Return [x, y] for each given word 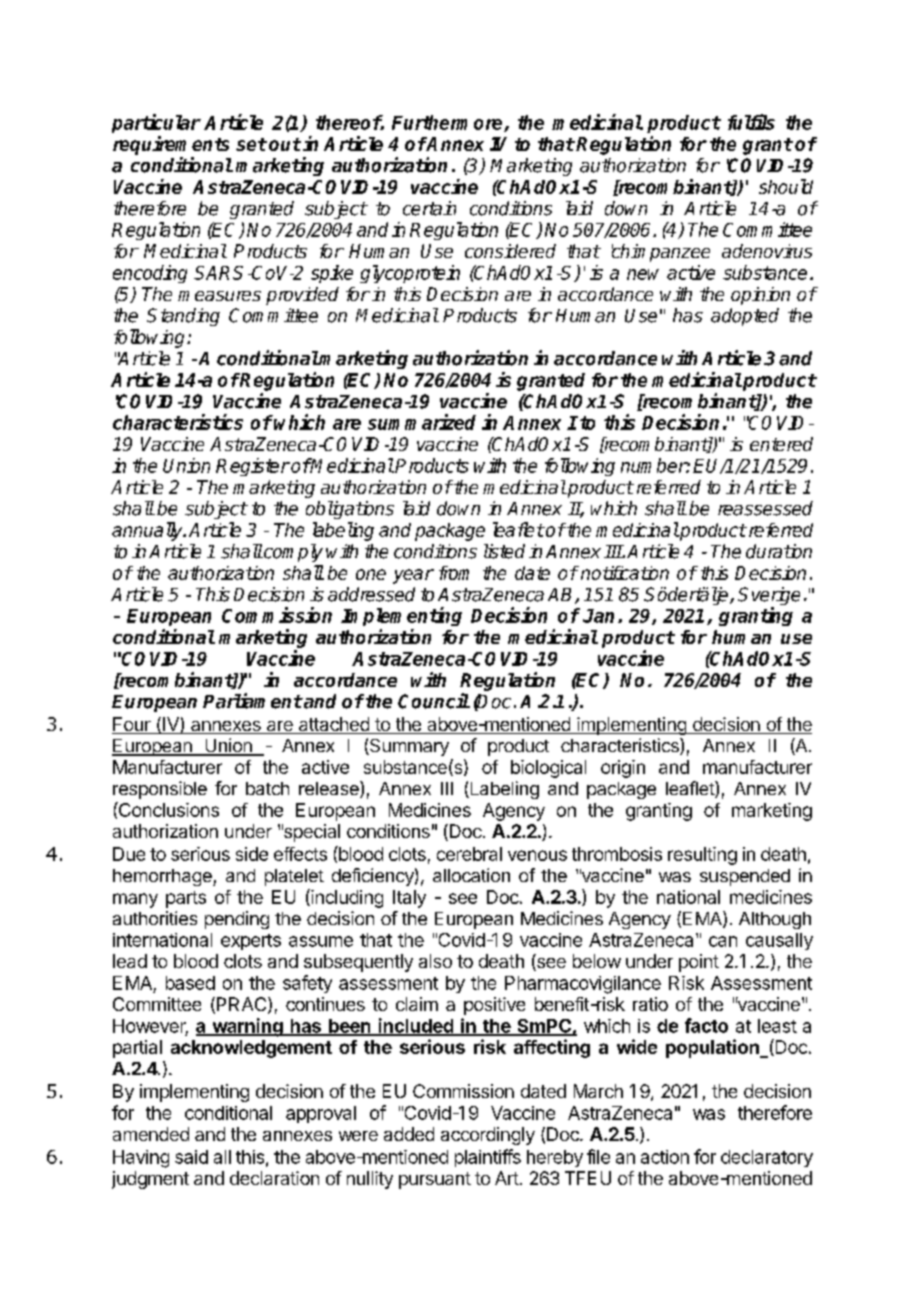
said [191, 1157]
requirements [171, 145]
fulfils [751, 122]
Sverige [769, 597]
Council [434, 701]
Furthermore [448, 123]
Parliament [252, 701]
